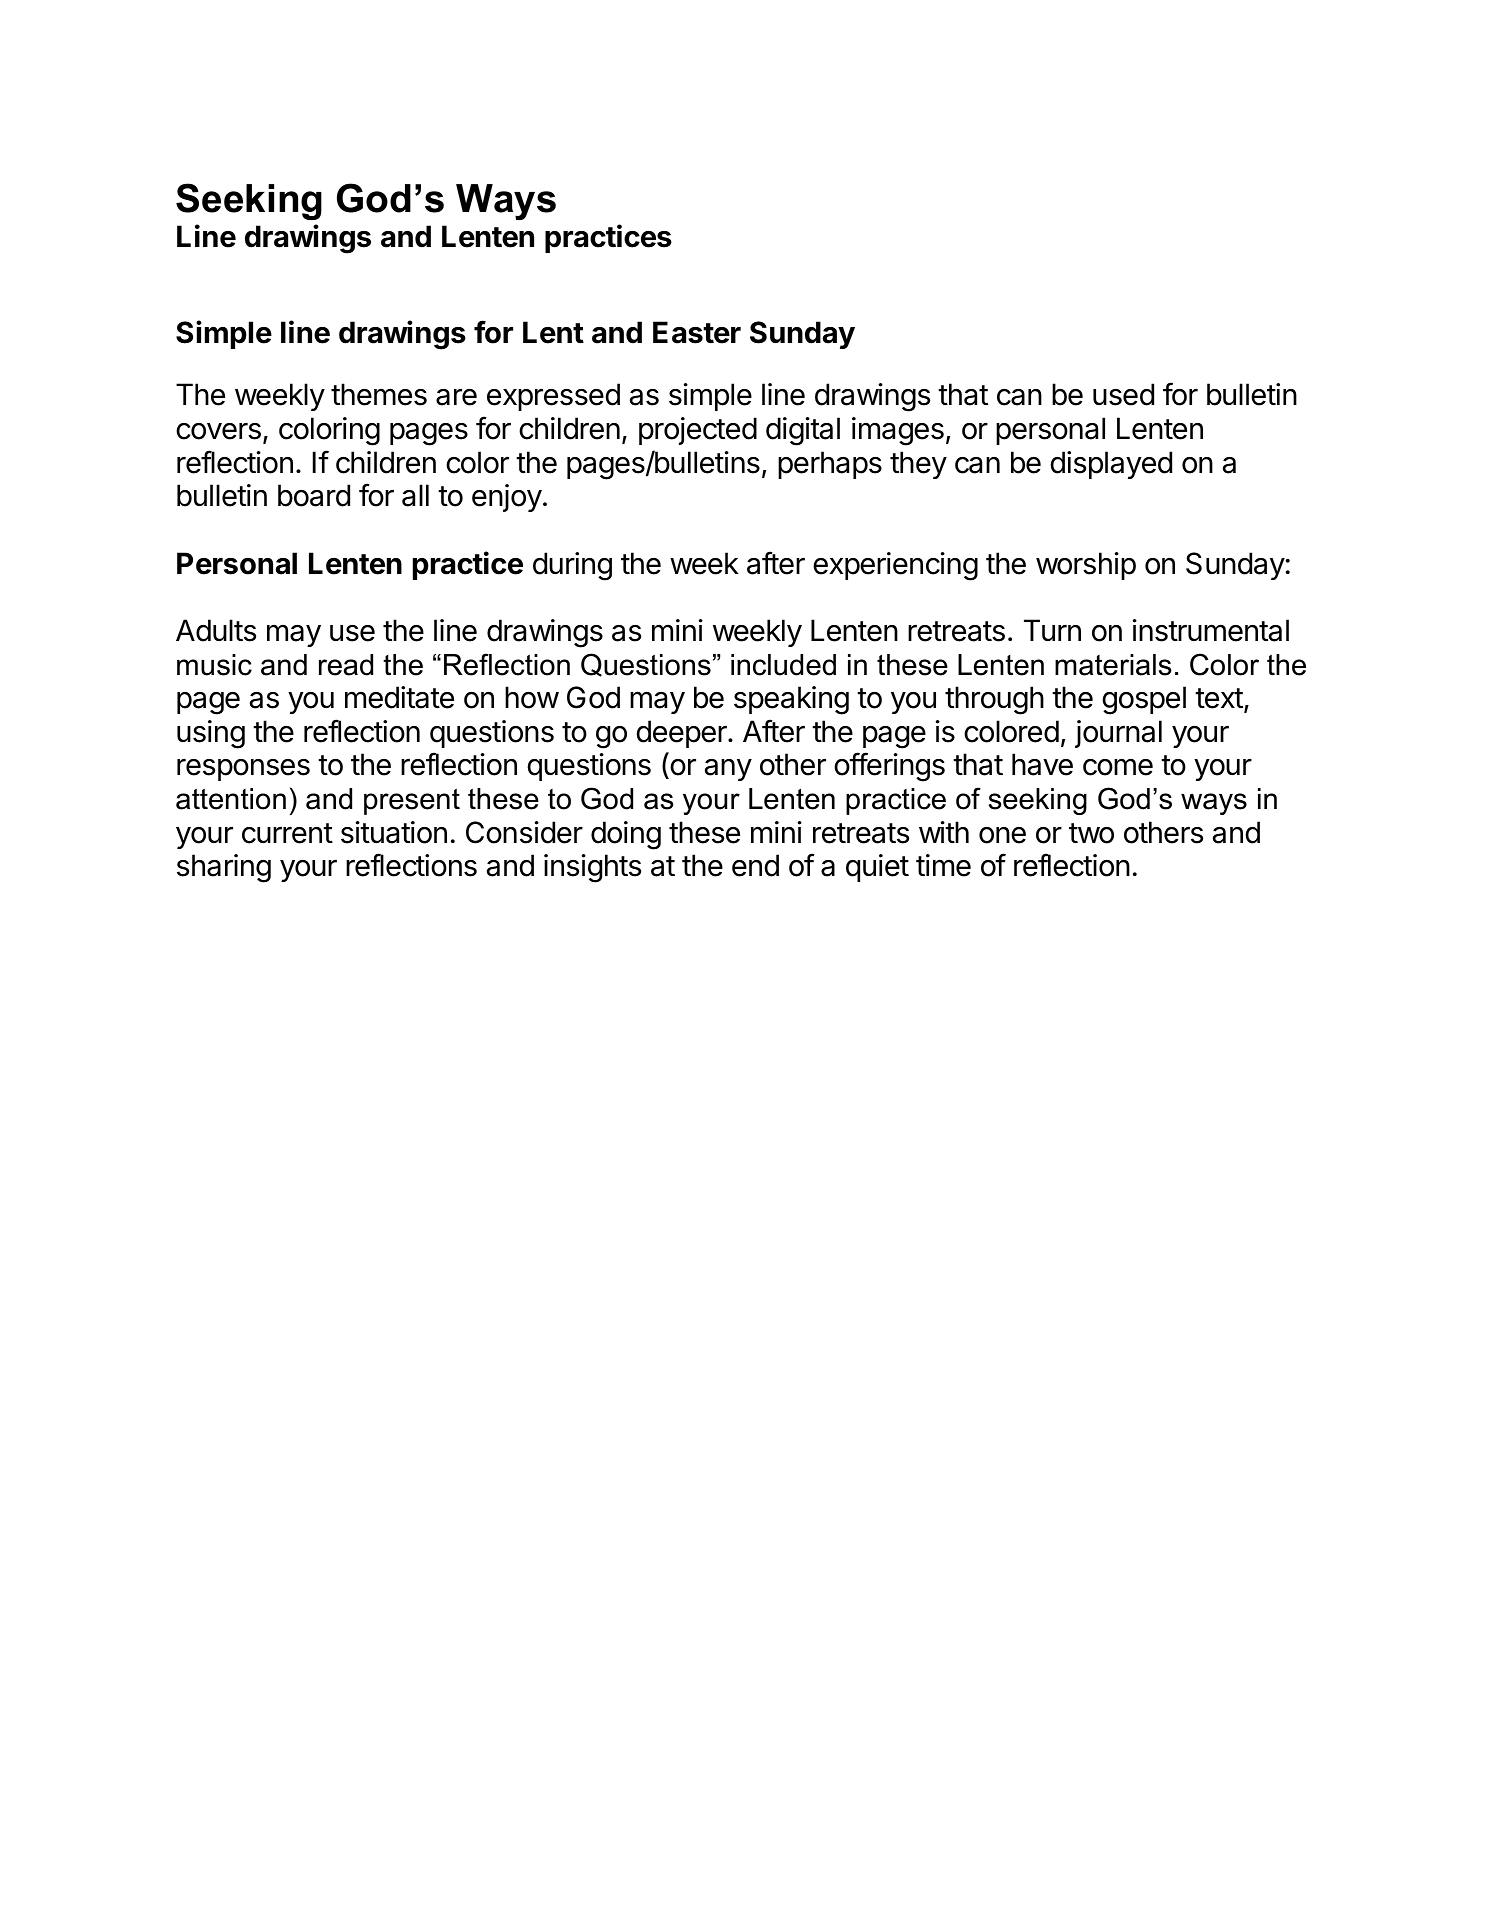 This screenshot has width=1491, height=1930. Describe the element at coordinates (1123, 394) in the screenshot. I see `used` at that location.
